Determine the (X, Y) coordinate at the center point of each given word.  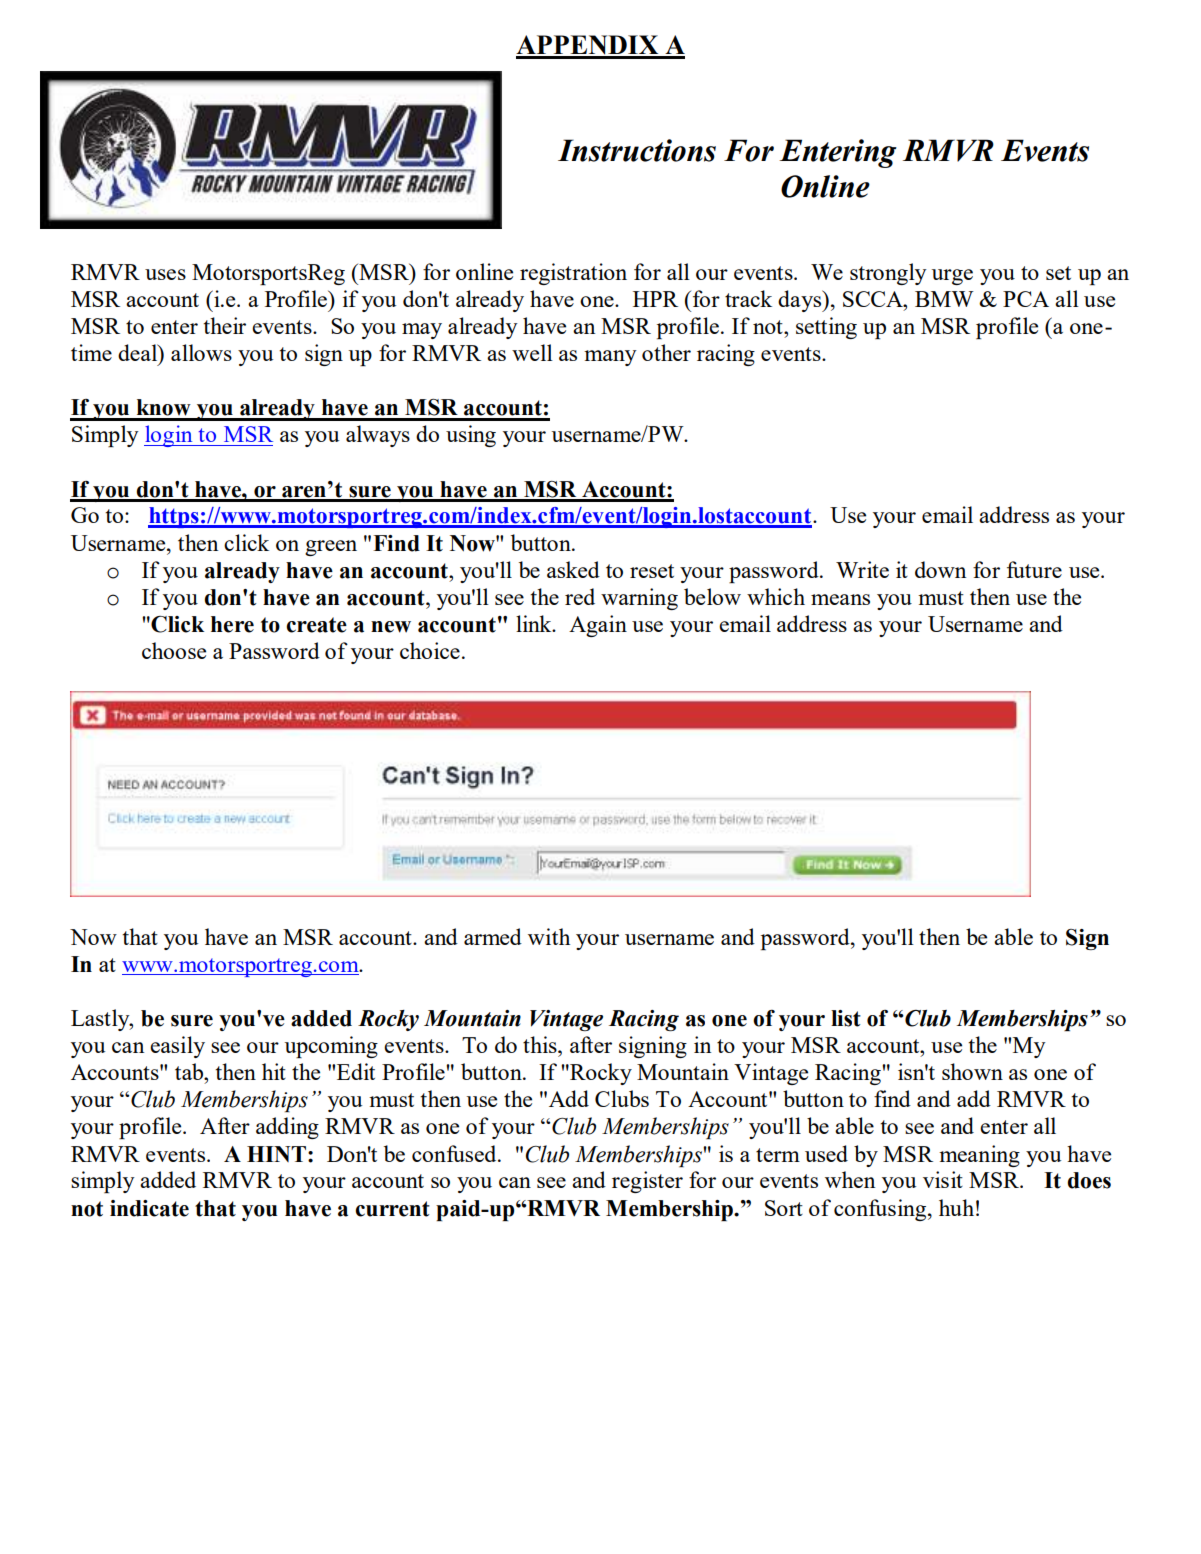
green (331, 548)
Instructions (637, 150)
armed (493, 936)
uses (165, 274)
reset (652, 571)
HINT (278, 1154)
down (940, 569)
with (549, 936)
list (846, 1018)
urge (952, 277)
